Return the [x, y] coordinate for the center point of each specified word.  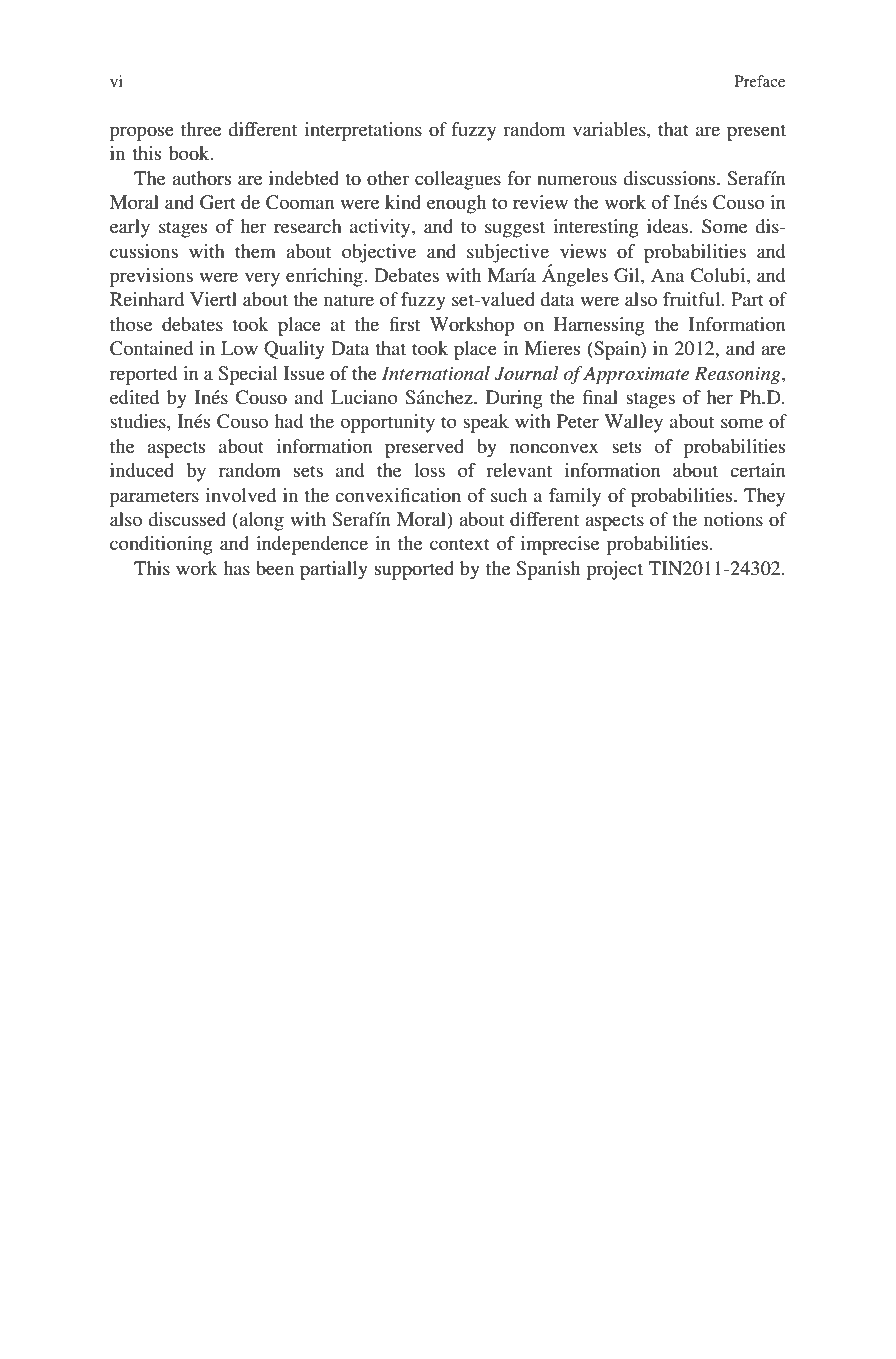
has [236, 568]
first [404, 324]
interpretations [363, 131]
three [201, 129]
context [460, 544]
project [614, 570]
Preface [759, 81]
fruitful [693, 299]
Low [239, 348]
